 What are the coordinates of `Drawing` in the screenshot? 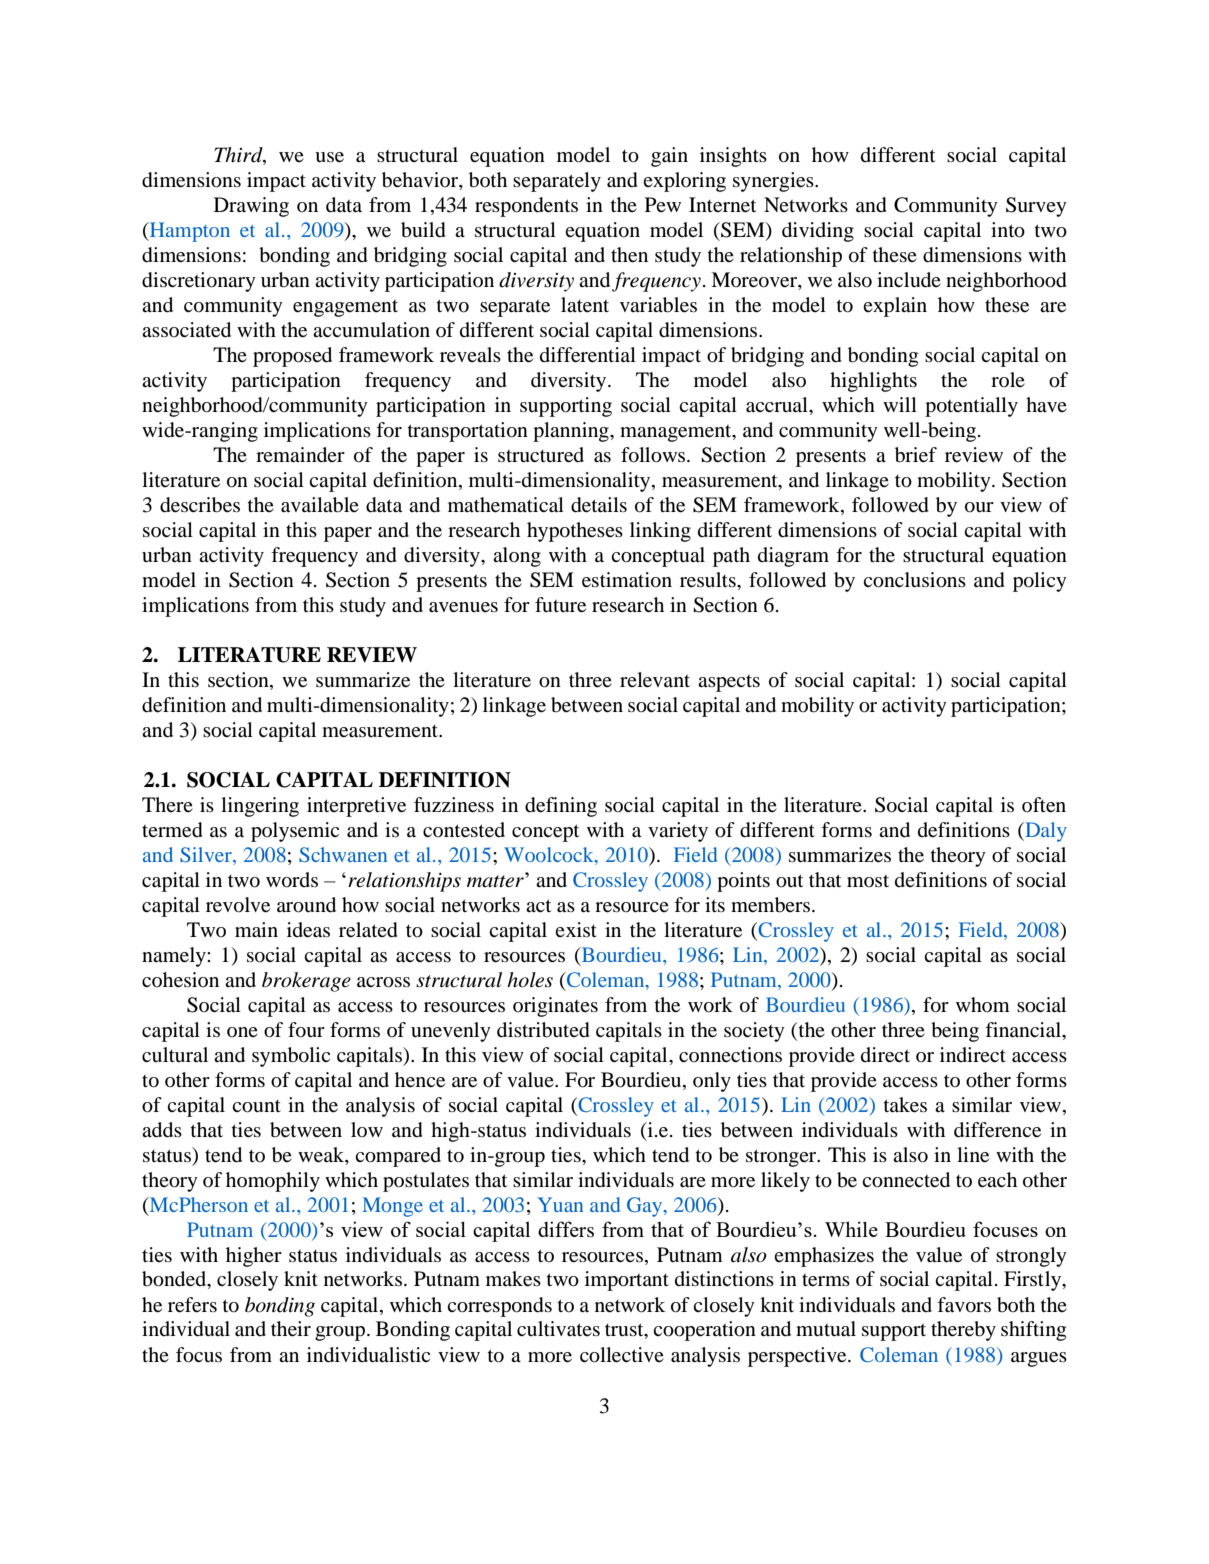 It's located at (251, 207).
